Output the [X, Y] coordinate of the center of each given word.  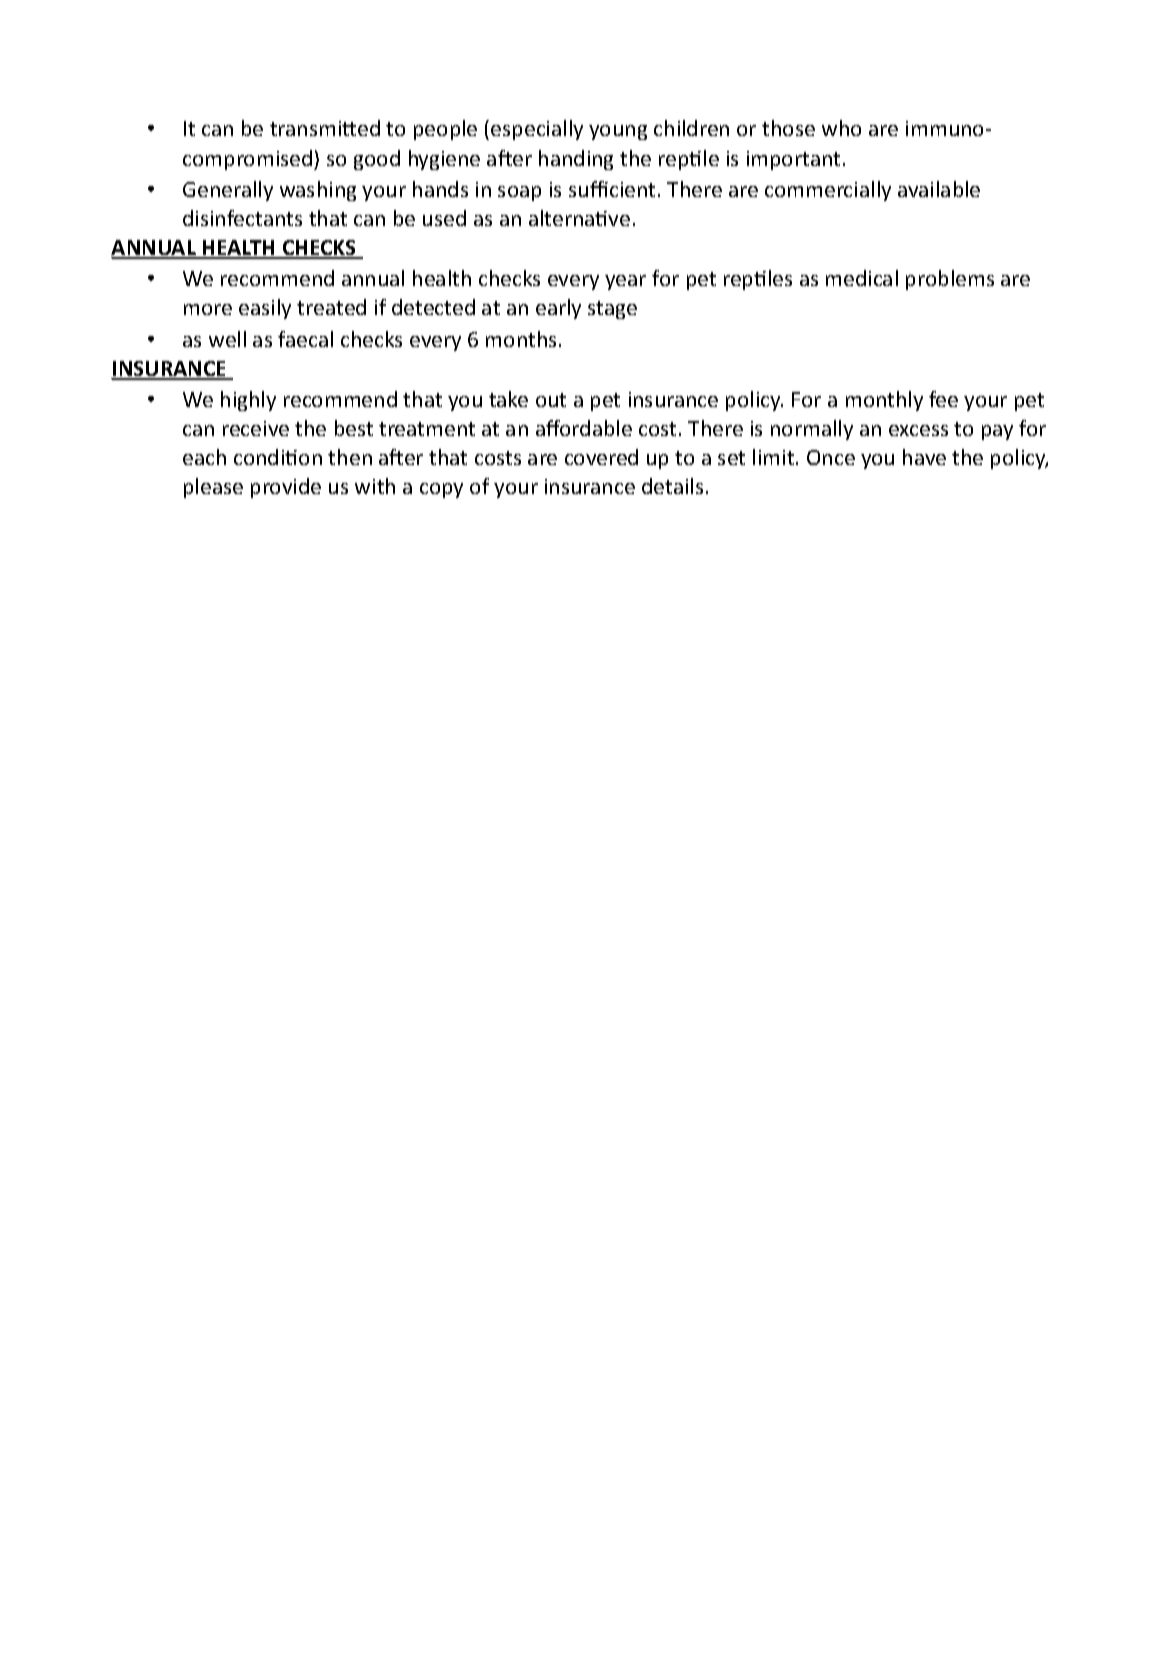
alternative [579, 218]
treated [331, 307]
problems [950, 280]
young [618, 132]
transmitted [325, 128]
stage [612, 310]
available [939, 189]
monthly [884, 401]
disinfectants [242, 218]
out [551, 400]
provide [286, 488]
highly [248, 401]
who [841, 128]
